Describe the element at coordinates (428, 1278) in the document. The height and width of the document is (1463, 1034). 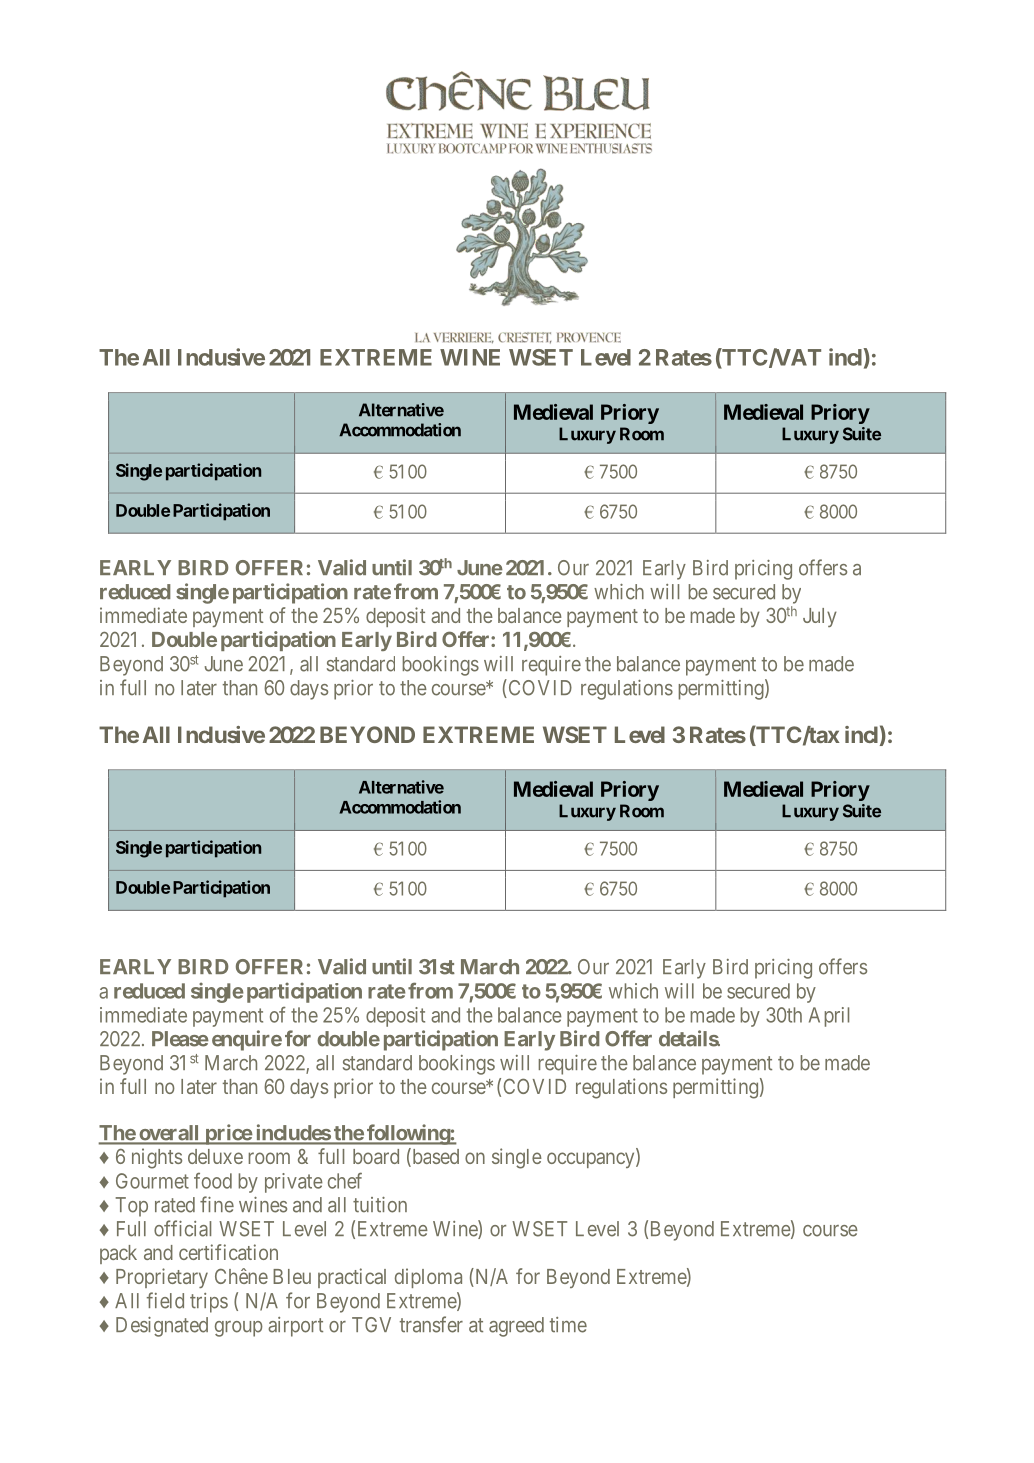
I see `diploma` at that location.
